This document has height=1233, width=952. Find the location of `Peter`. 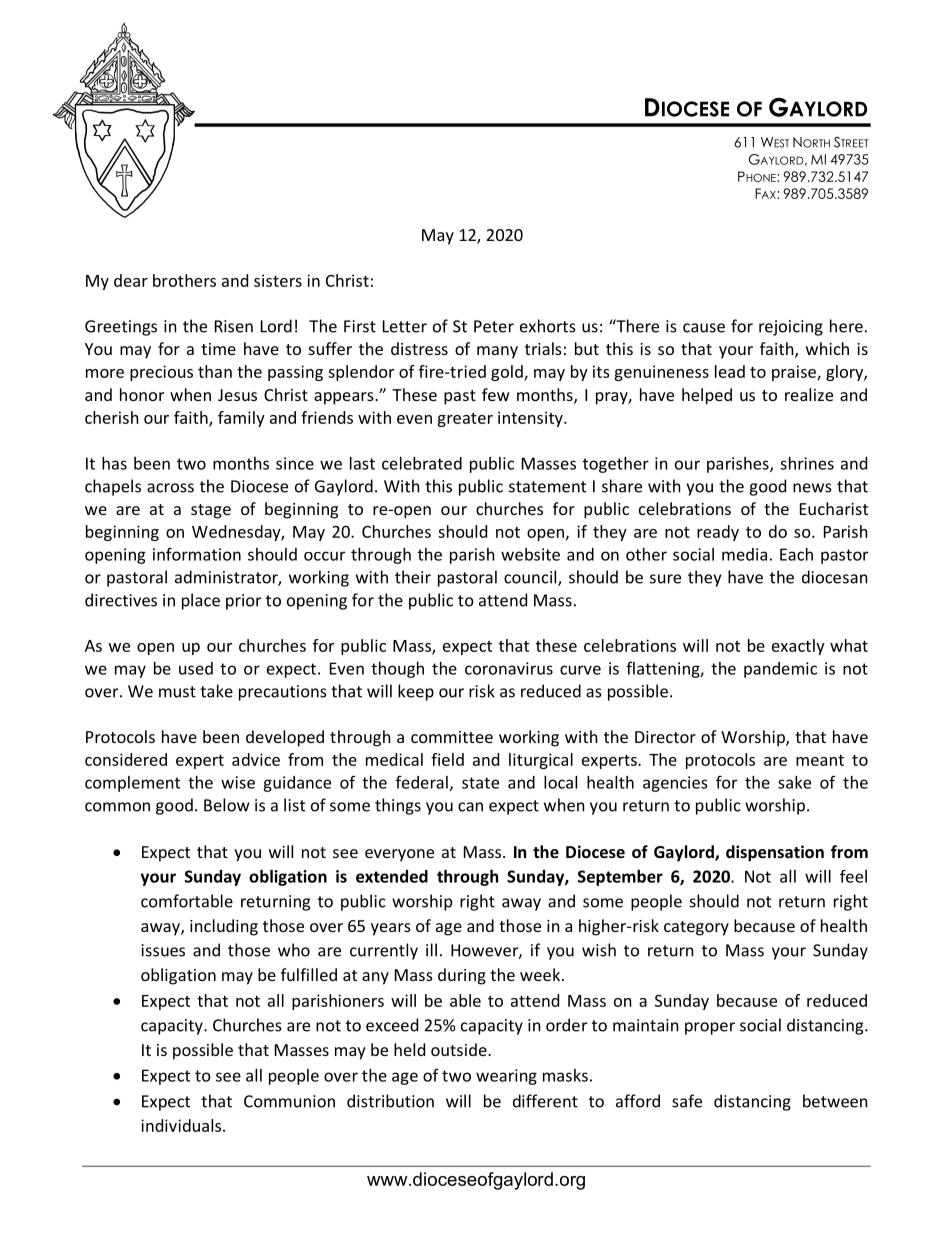

Peter is located at coordinates (494, 326).
